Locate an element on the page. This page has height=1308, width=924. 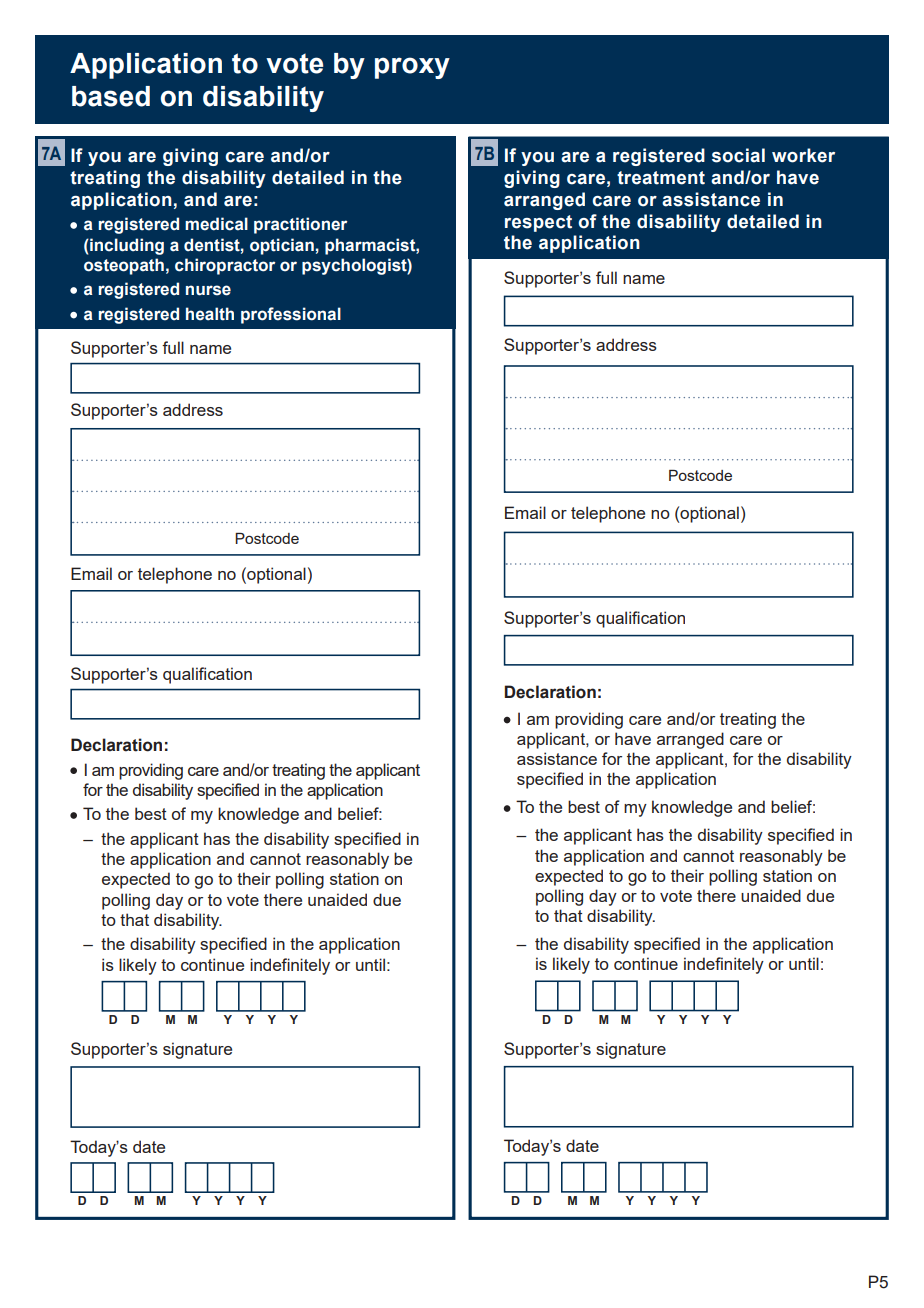
health is located at coordinates (210, 314).
